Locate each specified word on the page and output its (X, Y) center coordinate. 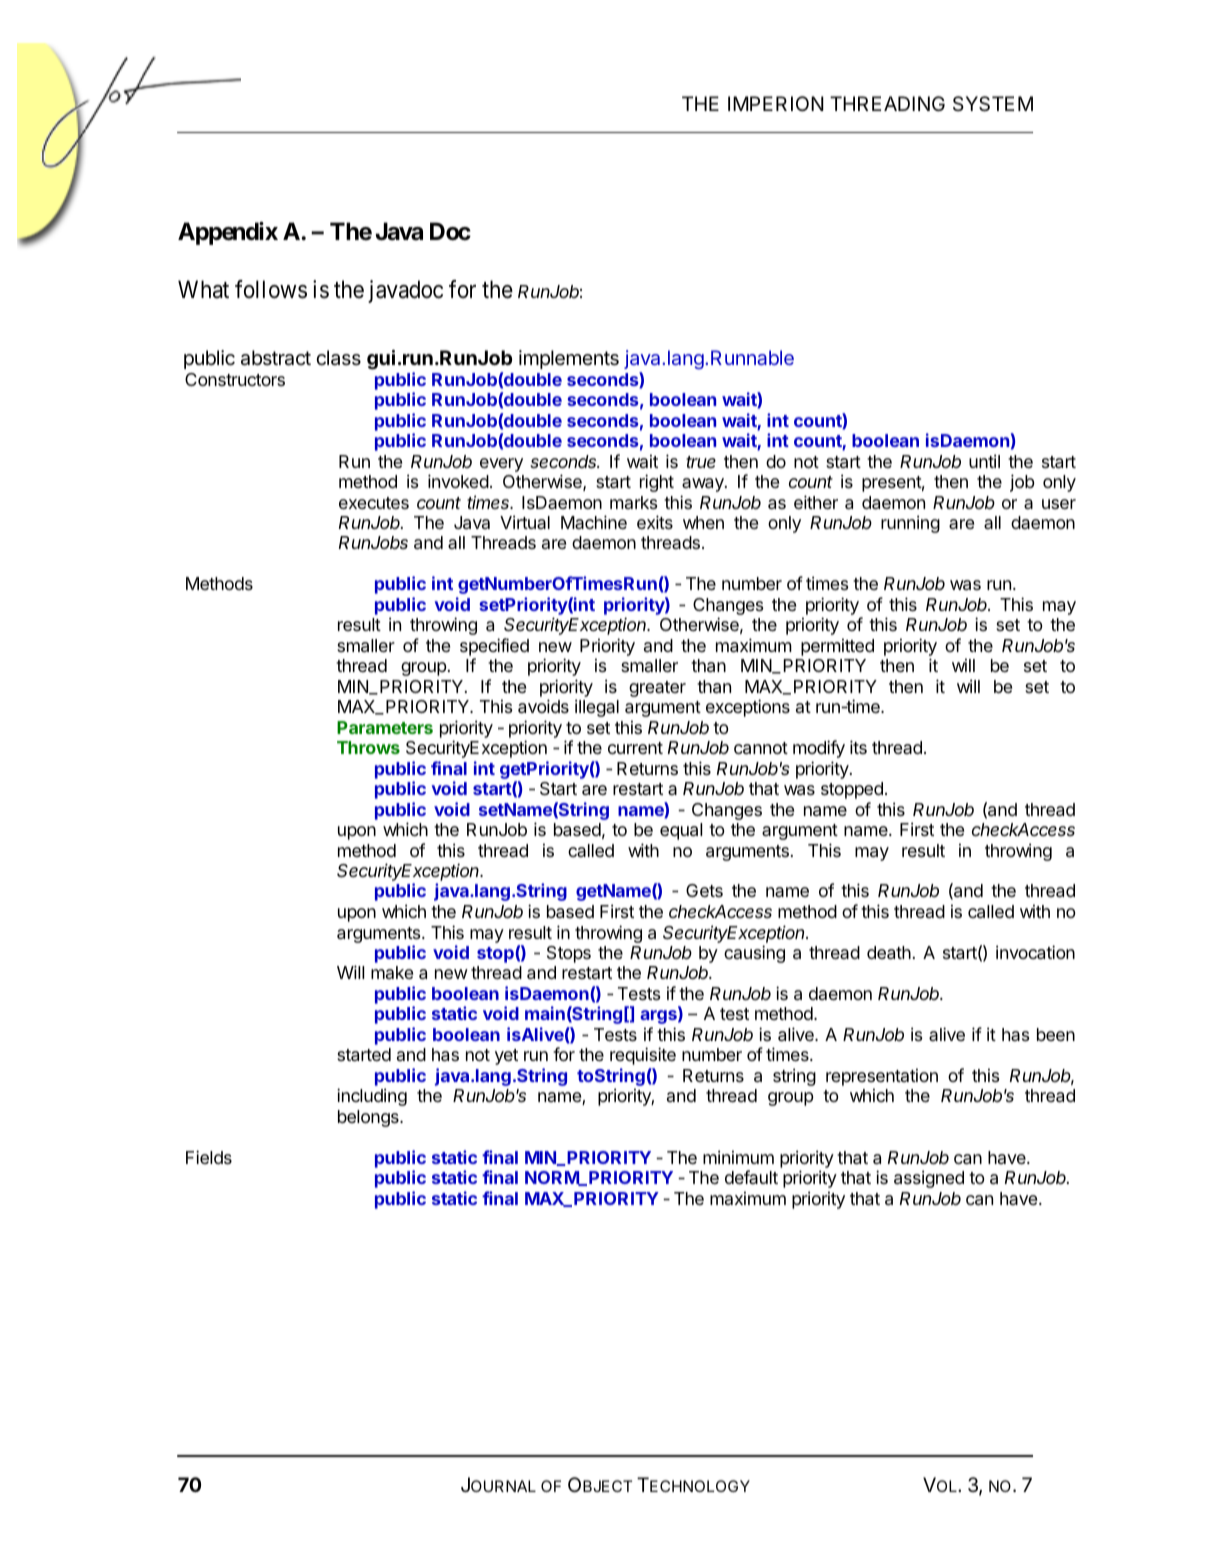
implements (569, 359)
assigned (929, 1179)
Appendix (228, 233)
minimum (738, 1157)
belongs (369, 1118)
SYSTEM (993, 104)
